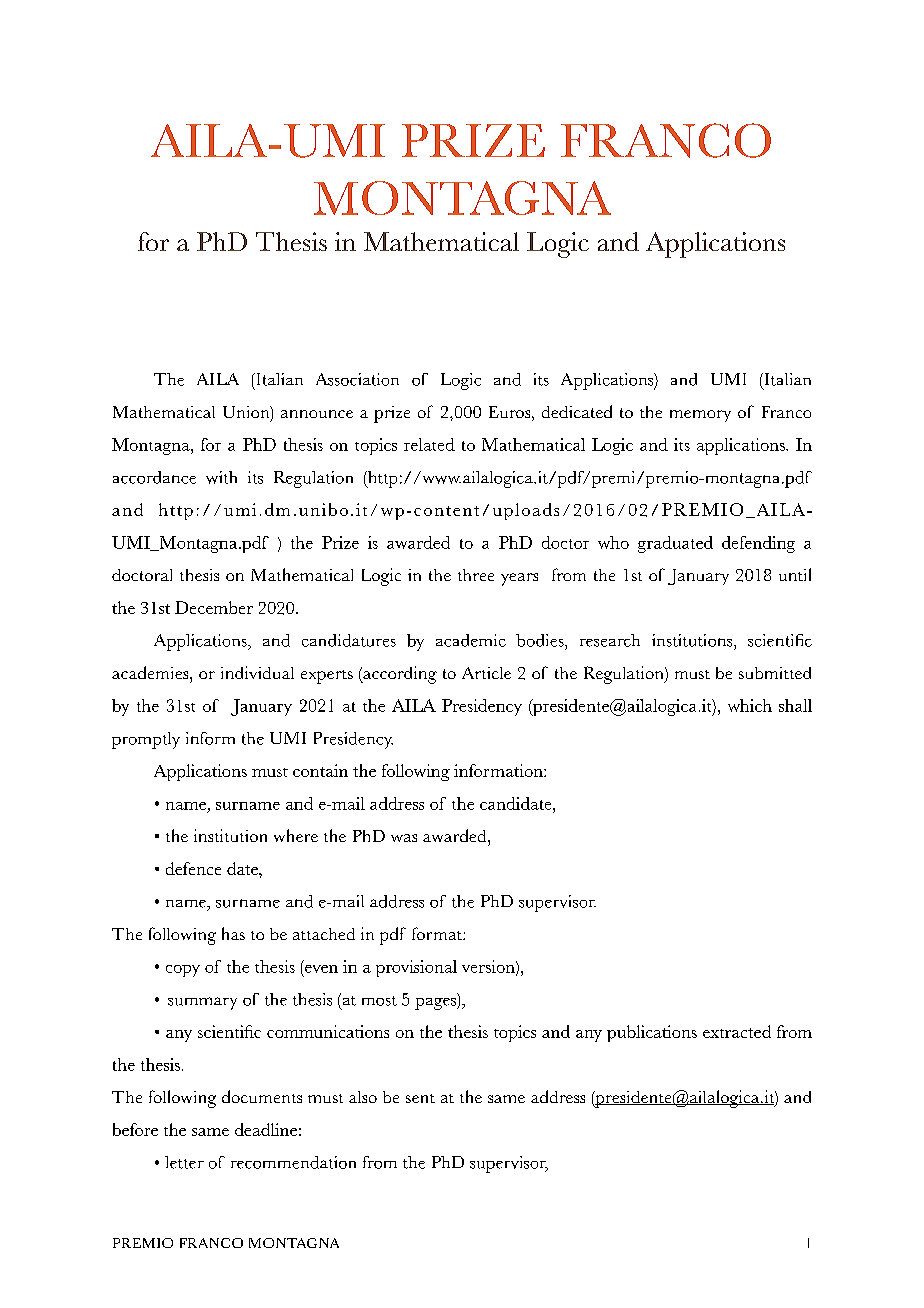 This screenshot has height=1308, width=924. What do you see at coordinates (317, 414) in the screenshot?
I see `announce` at bounding box center [317, 414].
